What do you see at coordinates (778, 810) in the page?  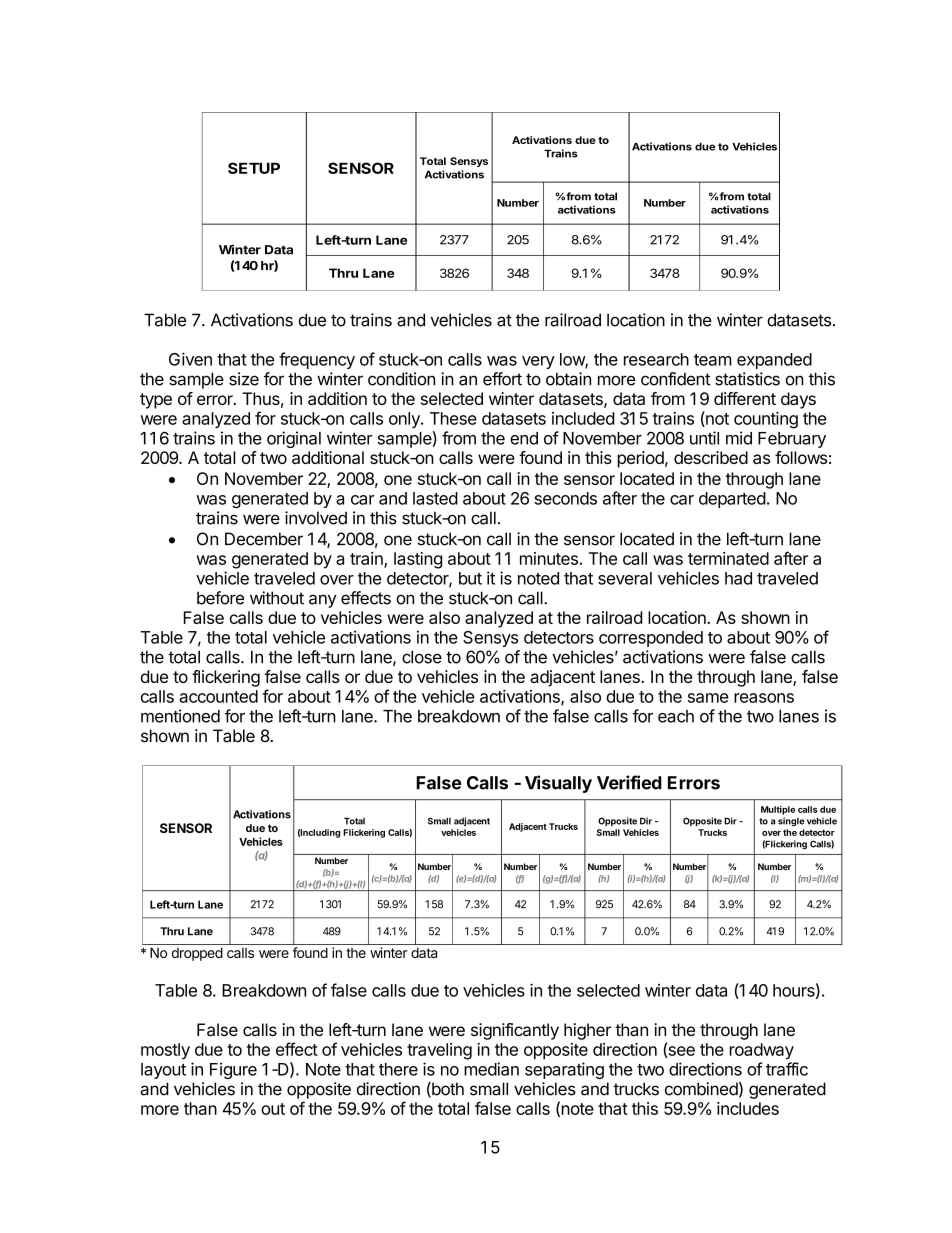 I see `Multiple` at bounding box center [778, 810].
